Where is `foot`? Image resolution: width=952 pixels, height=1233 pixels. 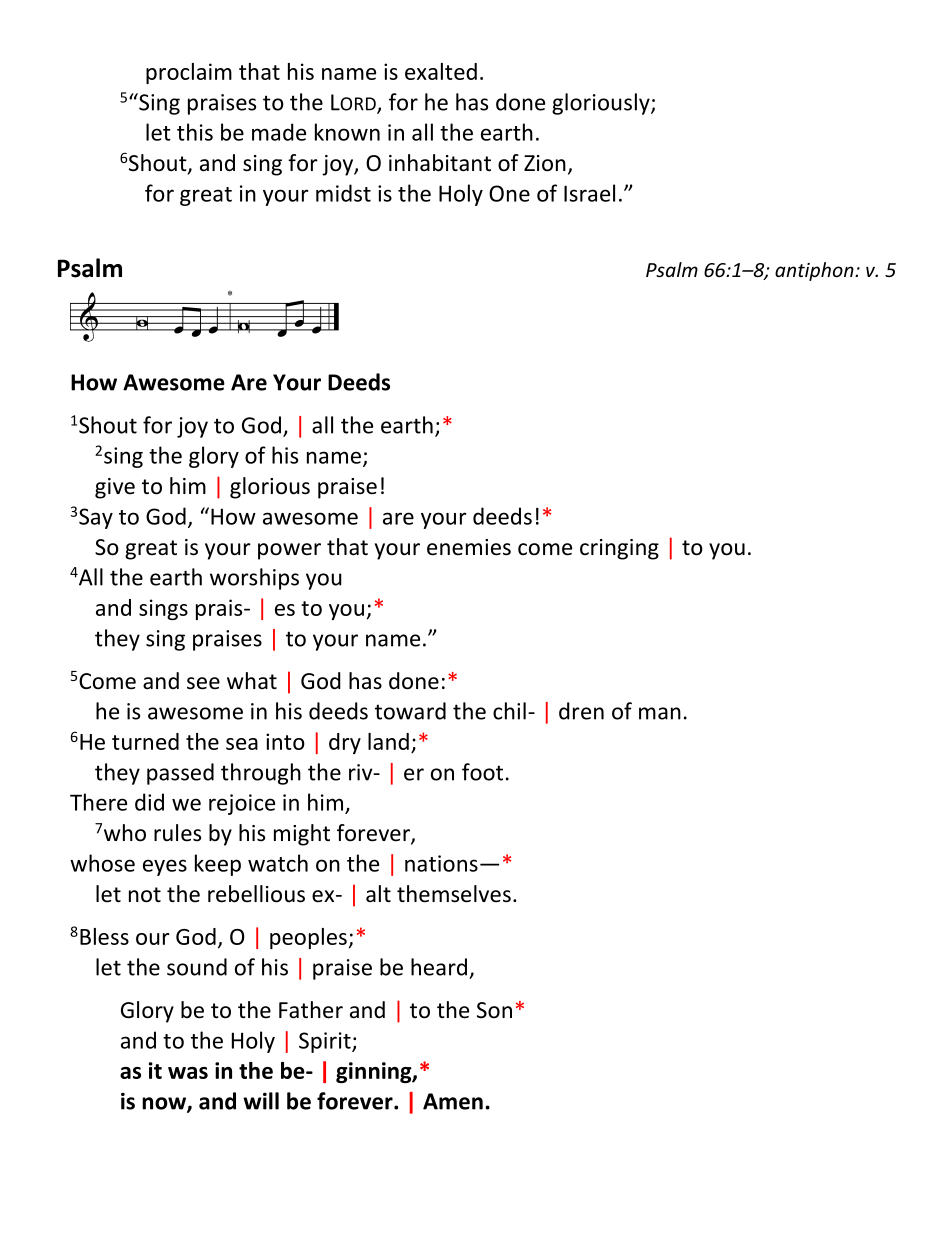 foot is located at coordinates (482, 772).
